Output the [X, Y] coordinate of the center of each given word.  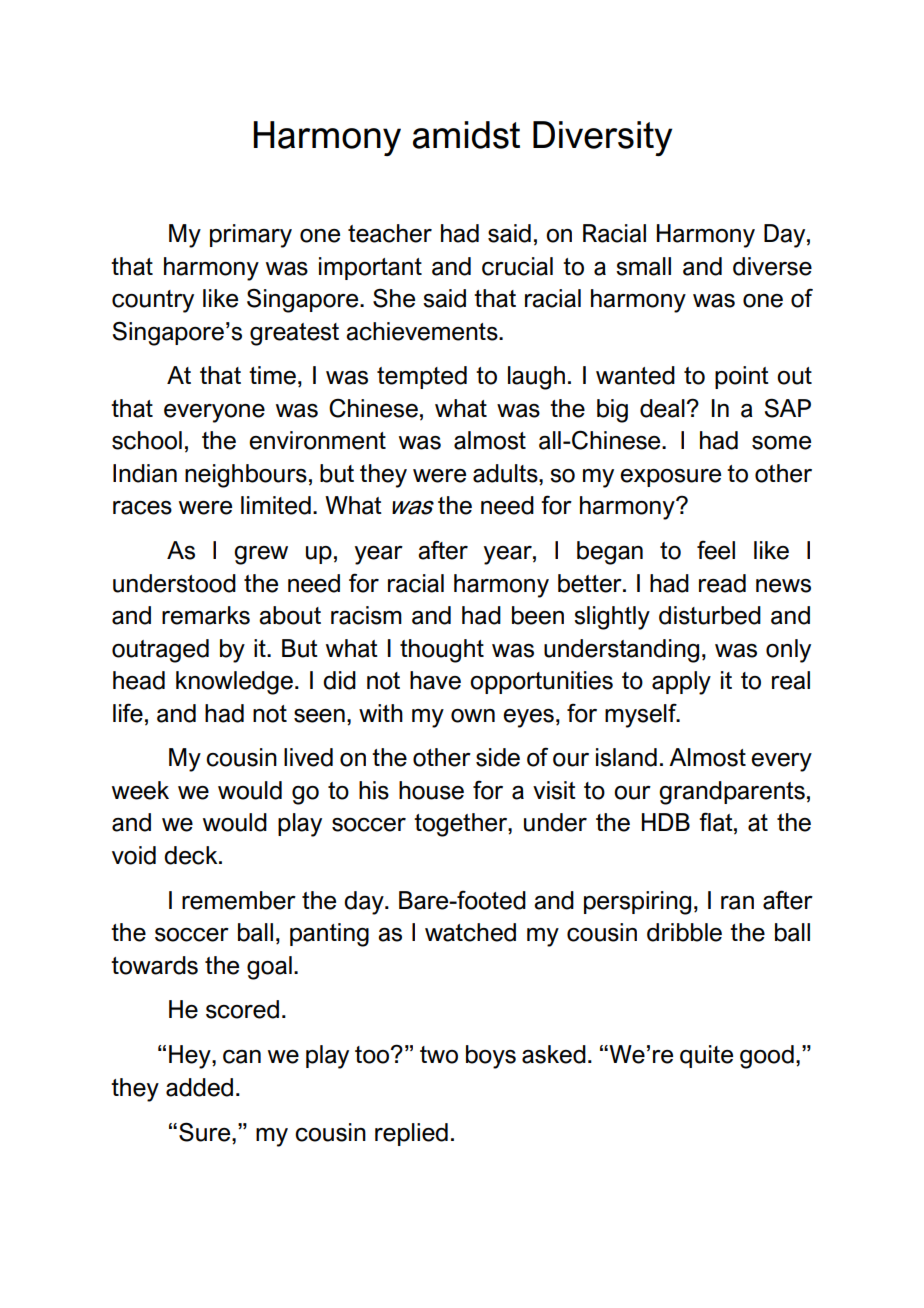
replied [411, 1134]
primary [251, 236]
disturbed [710, 615]
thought [442, 651]
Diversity [602, 138]
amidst [466, 135]
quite [706, 1056]
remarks [206, 615]
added [199, 1087]
